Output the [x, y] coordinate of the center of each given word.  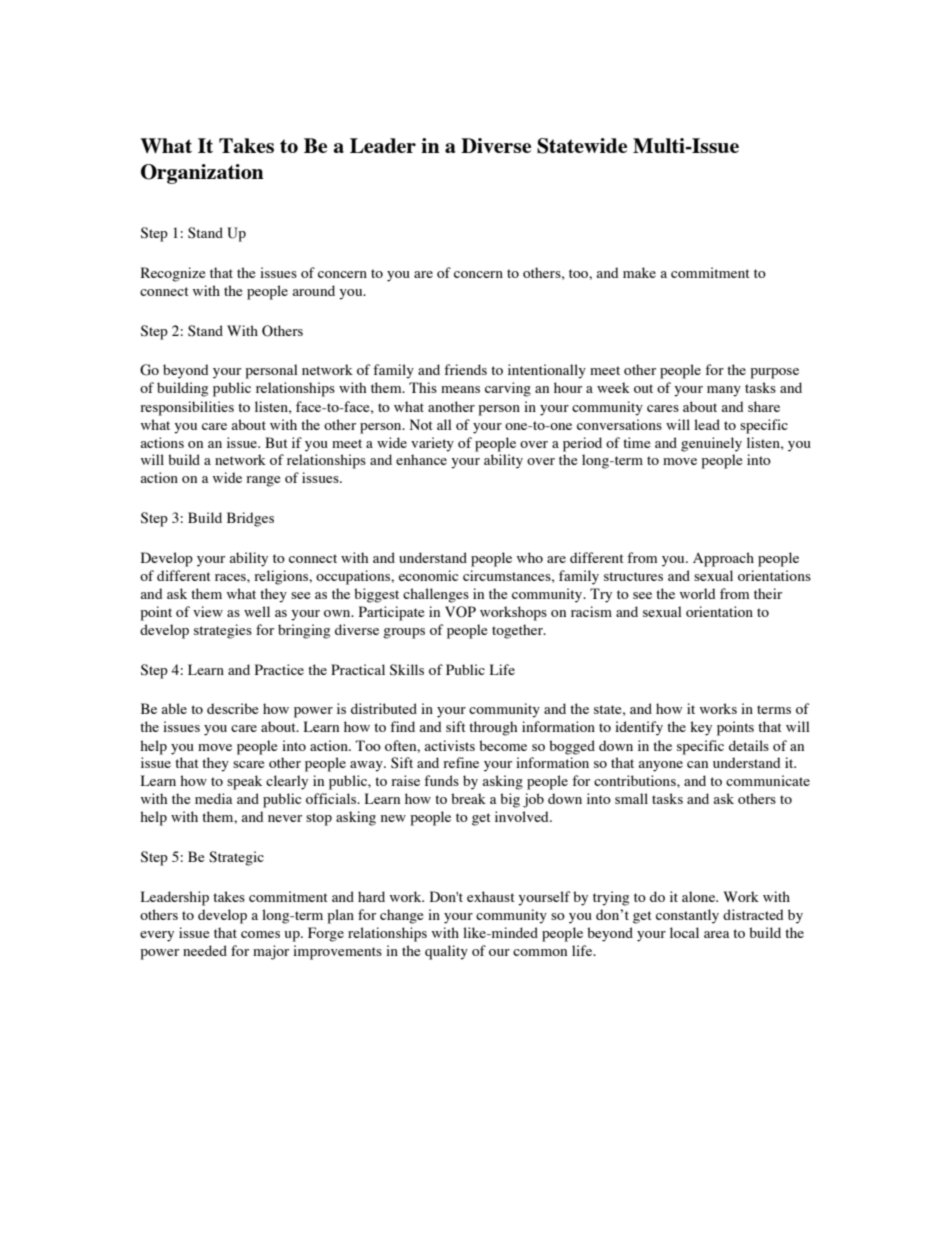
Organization [202, 174]
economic [428, 575]
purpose [774, 373]
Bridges [250, 519]
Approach [723, 559]
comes [260, 934]
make [639, 272]
